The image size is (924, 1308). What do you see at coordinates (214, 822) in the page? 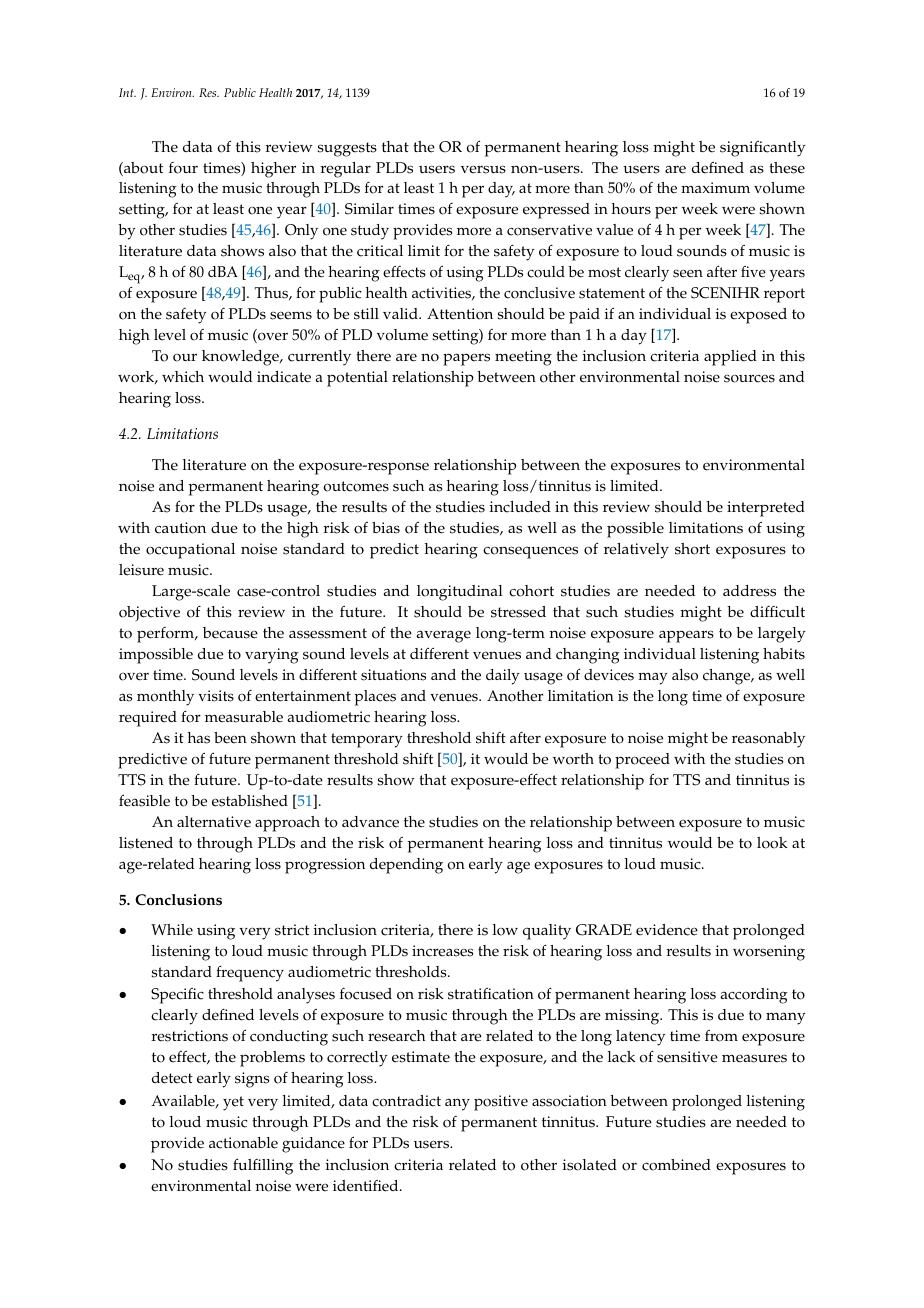
I see `alternative` at bounding box center [214, 822].
